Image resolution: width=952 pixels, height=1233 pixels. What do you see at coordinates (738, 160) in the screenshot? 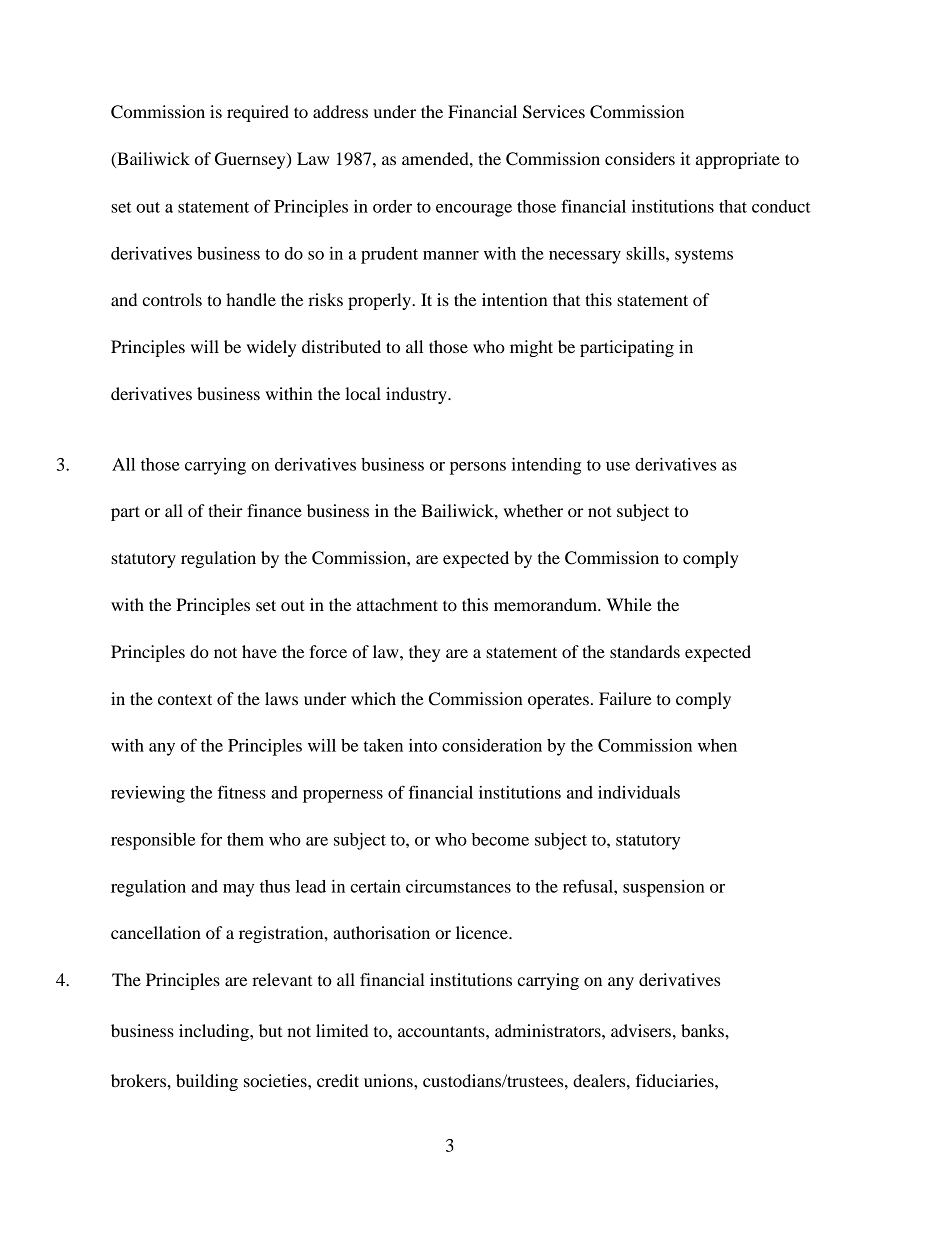
I see `appropriate` at bounding box center [738, 160].
